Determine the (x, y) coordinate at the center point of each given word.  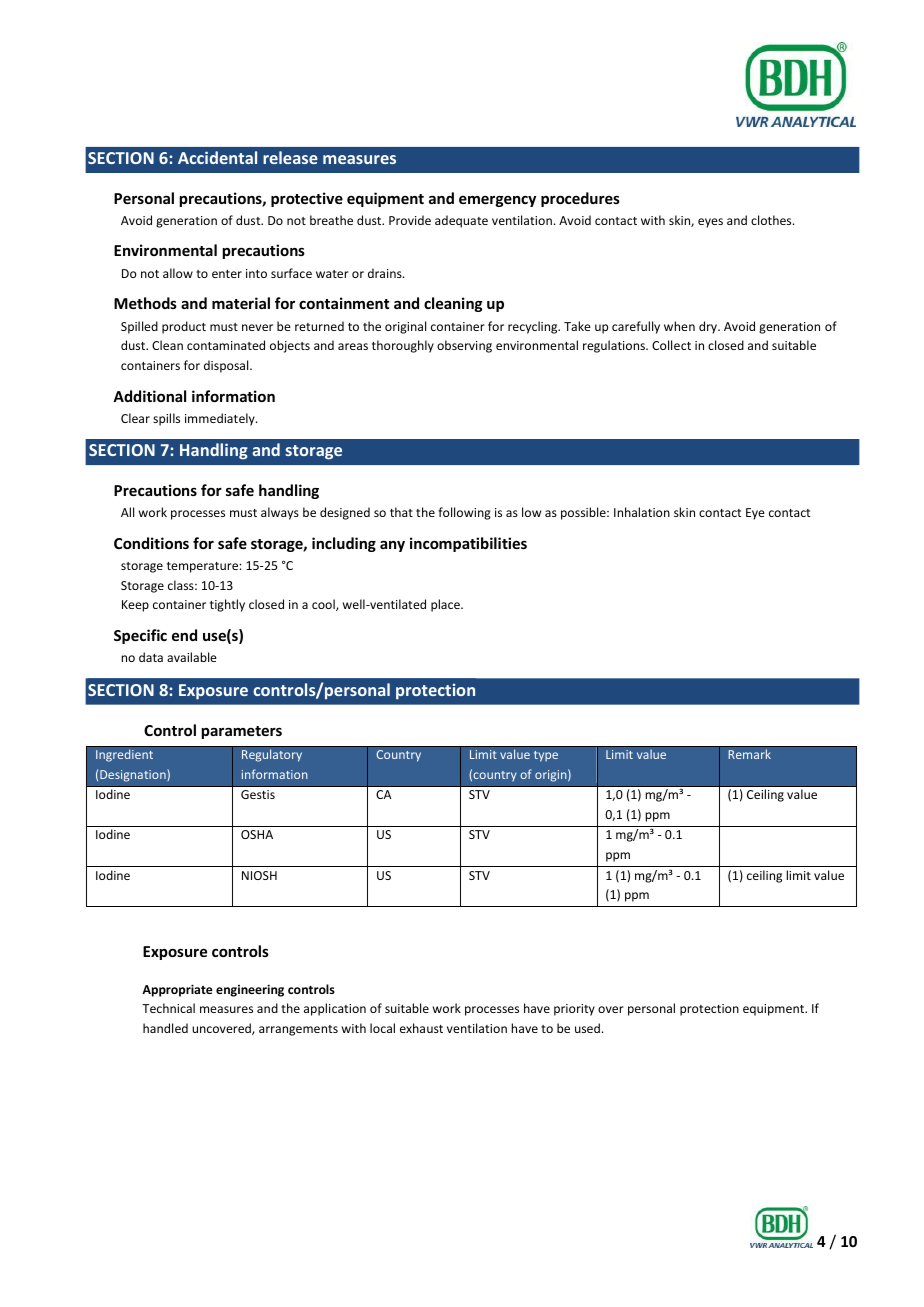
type (546, 756)
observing (464, 346)
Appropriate (177, 990)
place (446, 605)
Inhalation (642, 512)
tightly (227, 605)
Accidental (217, 157)
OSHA (257, 834)
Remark (749, 754)
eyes (710, 223)
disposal (227, 366)
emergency (497, 201)
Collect (671, 345)
